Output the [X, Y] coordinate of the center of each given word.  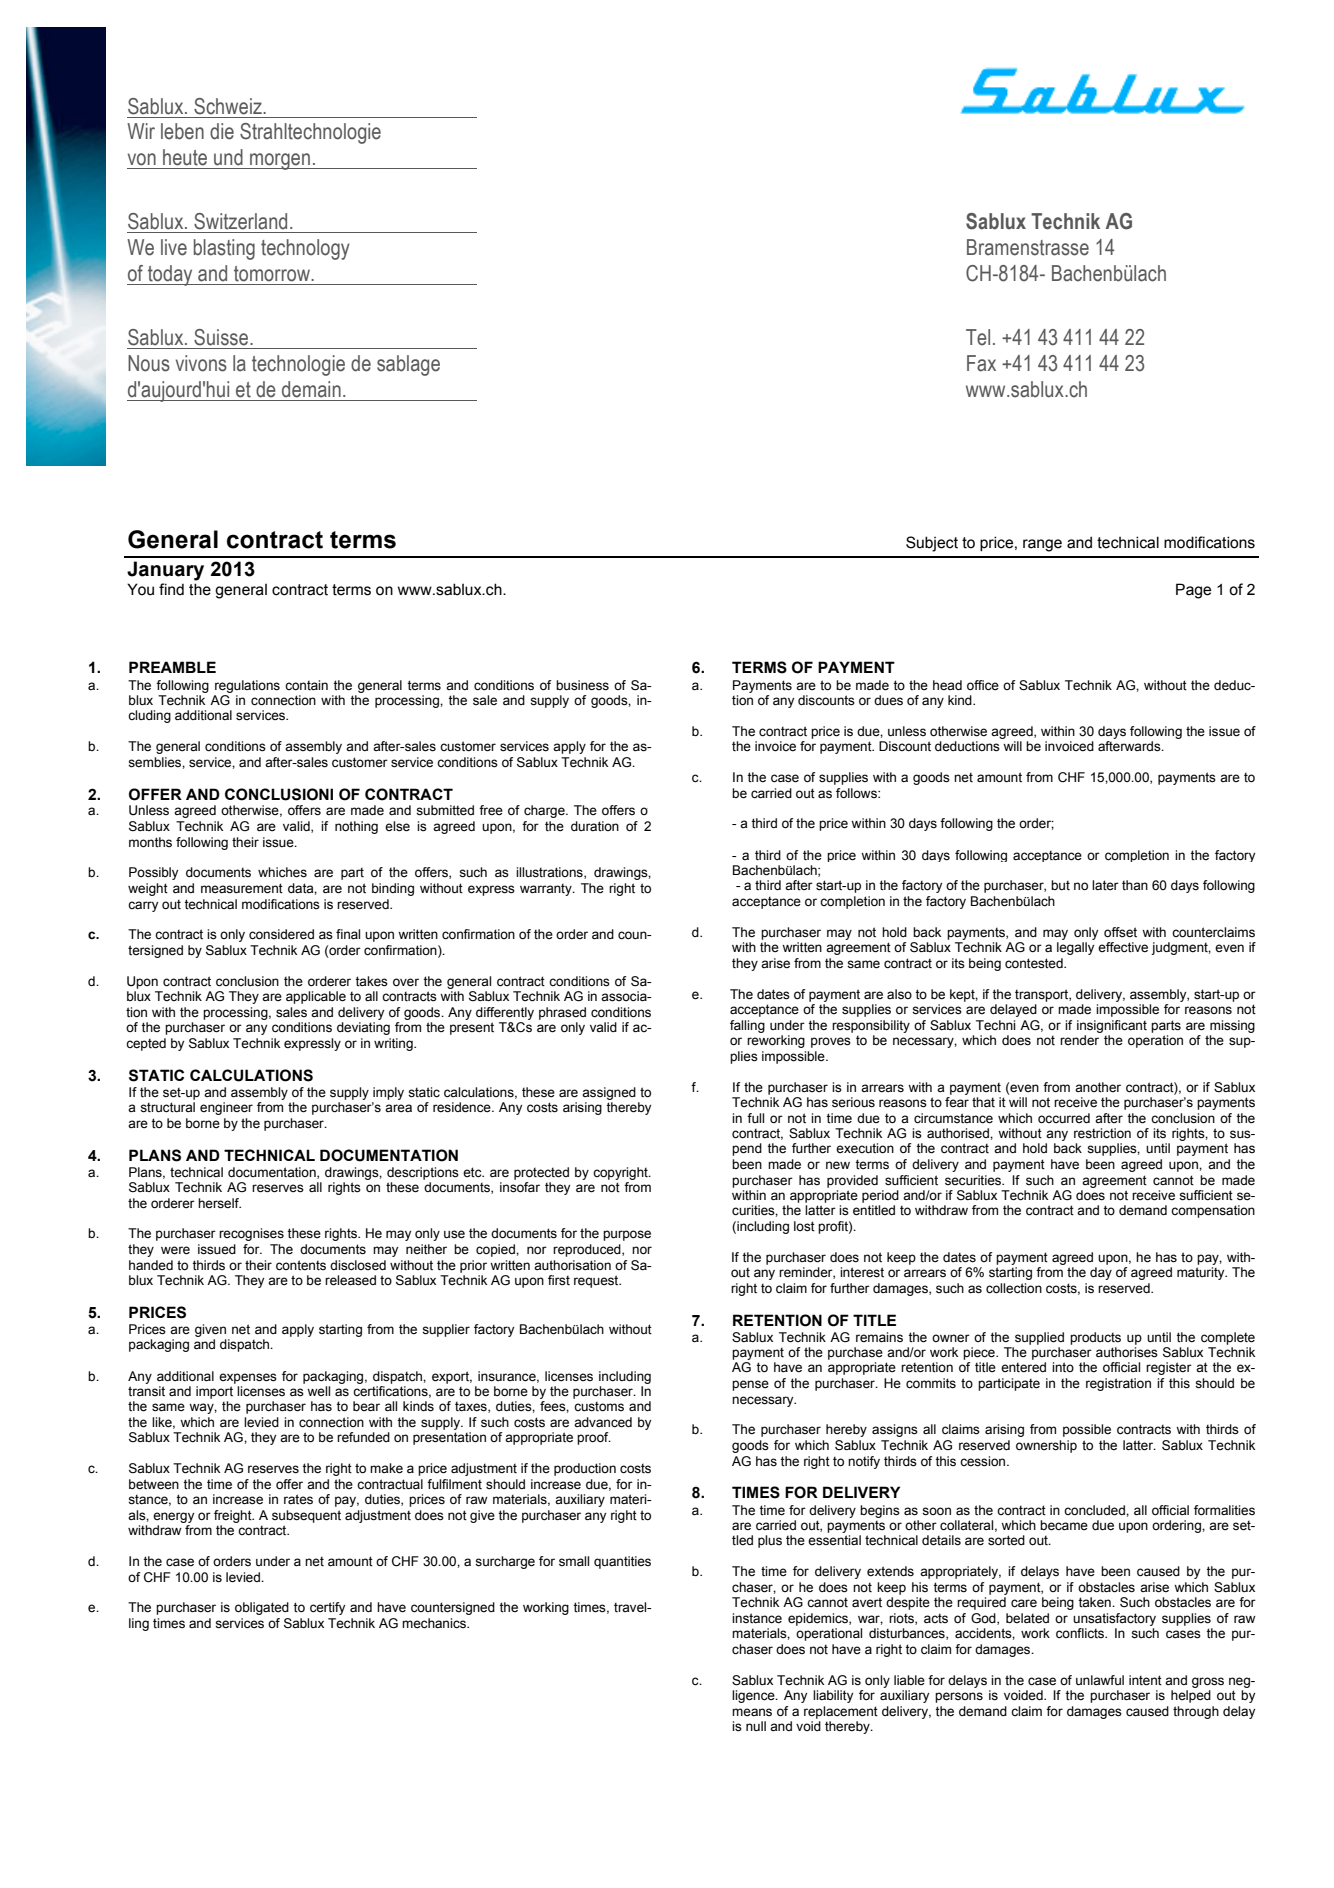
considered [281, 934]
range [1042, 545]
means [752, 1712]
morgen [280, 161]
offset [1120, 932]
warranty [547, 890]
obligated [262, 1608]
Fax [981, 363]
